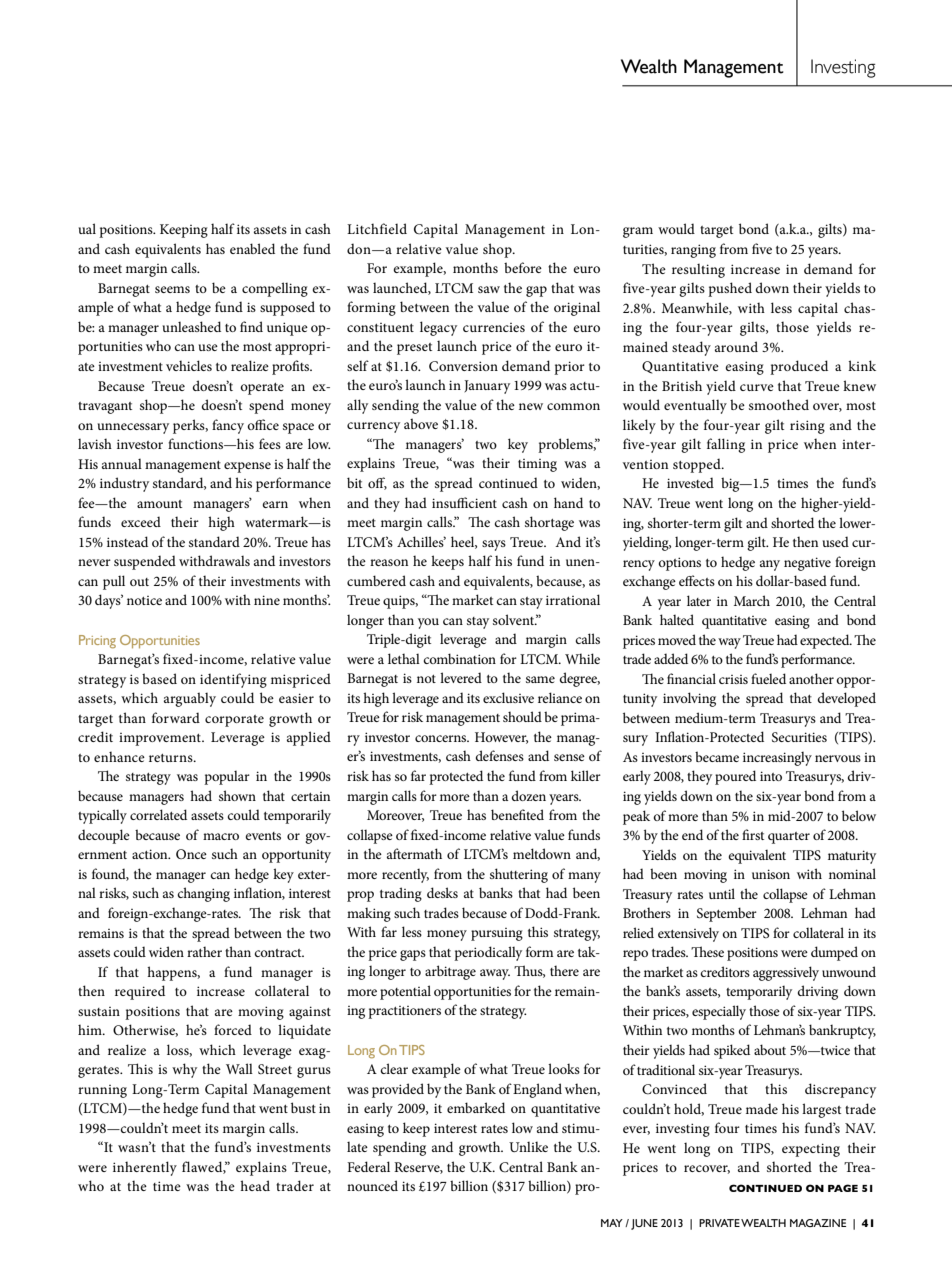 The image size is (952, 1275). What do you see at coordinates (786, 973) in the page?
I see `aggressively` at bounding box center [786, 973].
